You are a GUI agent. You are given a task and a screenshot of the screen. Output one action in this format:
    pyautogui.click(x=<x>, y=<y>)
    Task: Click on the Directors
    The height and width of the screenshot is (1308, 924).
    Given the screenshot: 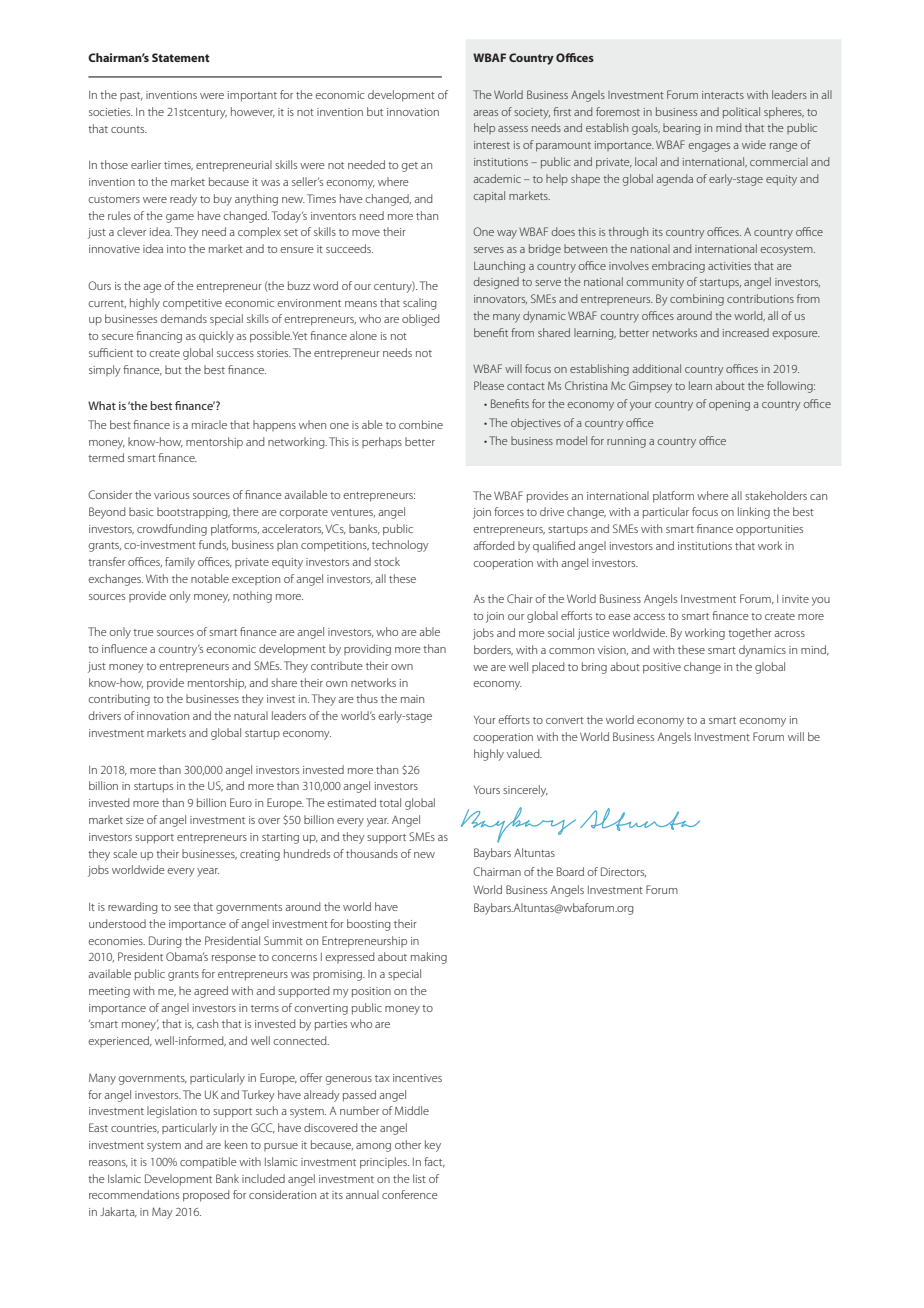 What is the action you would take?
    pyautogui.click(x=623, y=872)
